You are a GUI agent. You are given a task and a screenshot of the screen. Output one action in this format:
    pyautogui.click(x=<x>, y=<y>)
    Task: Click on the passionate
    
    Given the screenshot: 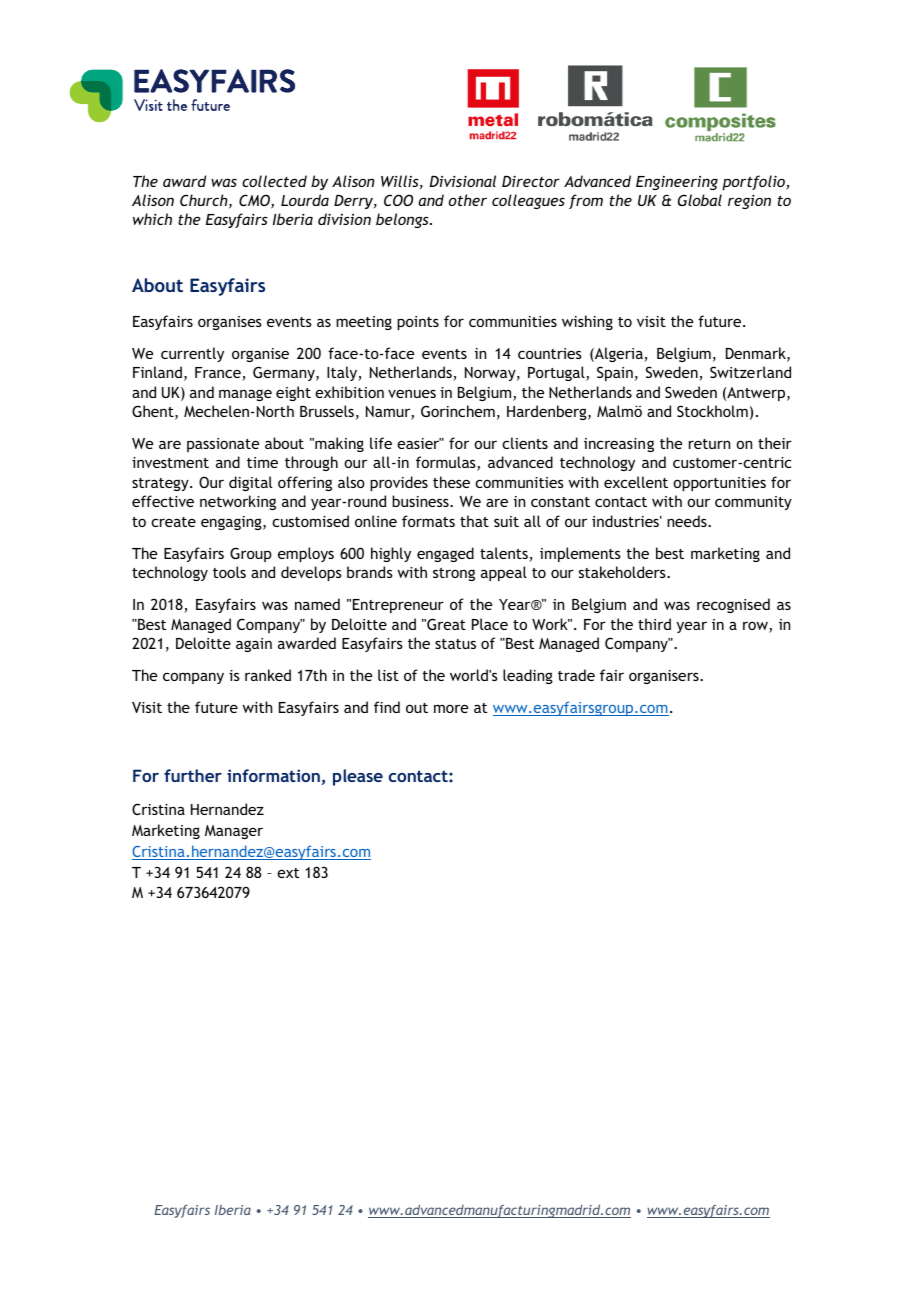 What is the action you would take?
    pyautogui.click(x=223, y=445)
